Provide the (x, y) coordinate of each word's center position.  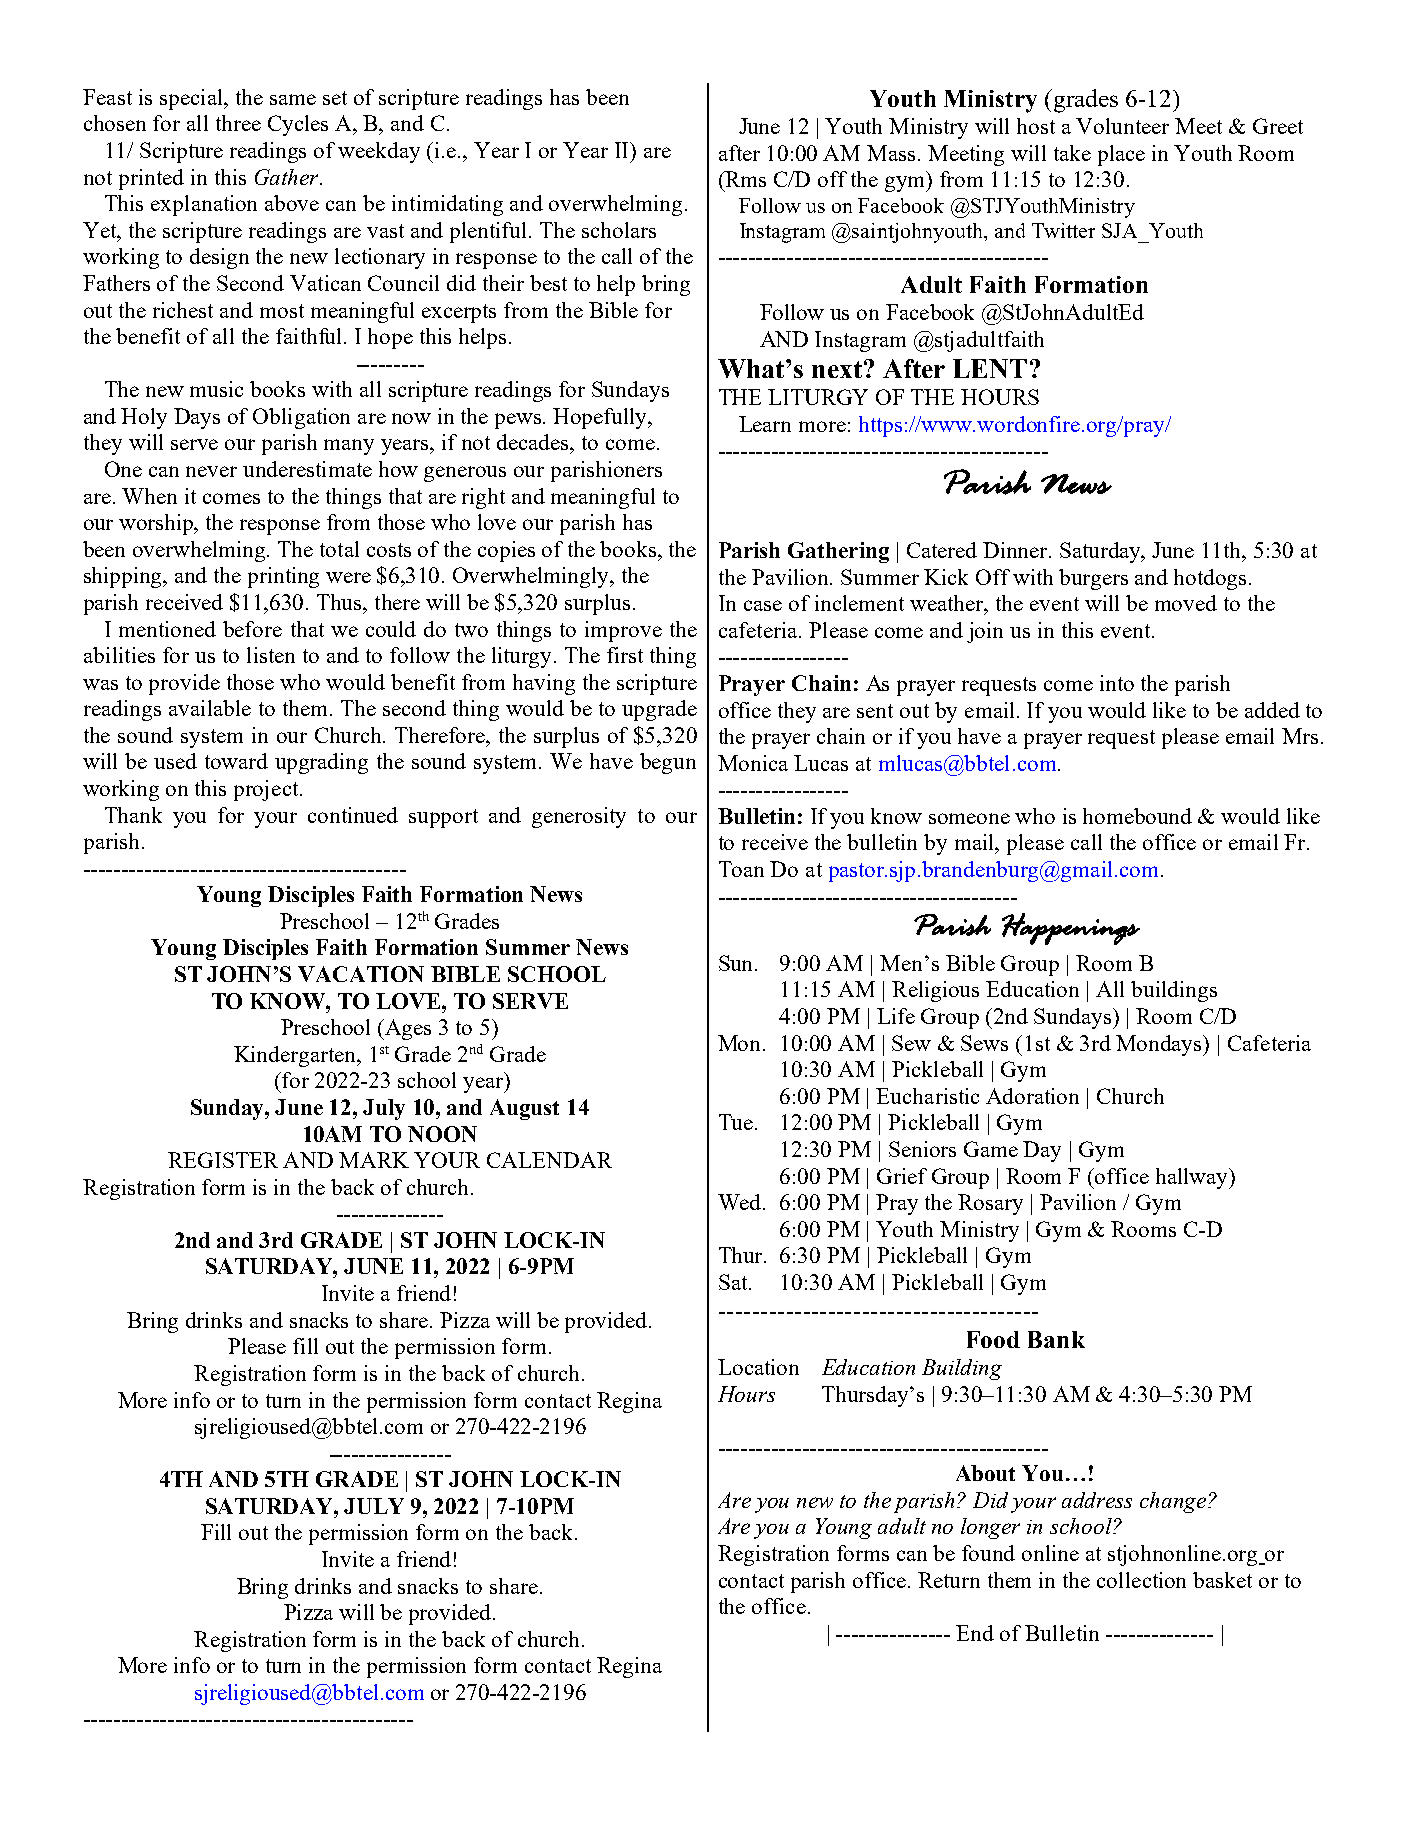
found (988, 1553)
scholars (619, 230)
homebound (1137, 816)
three (238, 123)
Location (758, 1367)
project (267, 790)
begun (668, 763)
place (1121, 155)
